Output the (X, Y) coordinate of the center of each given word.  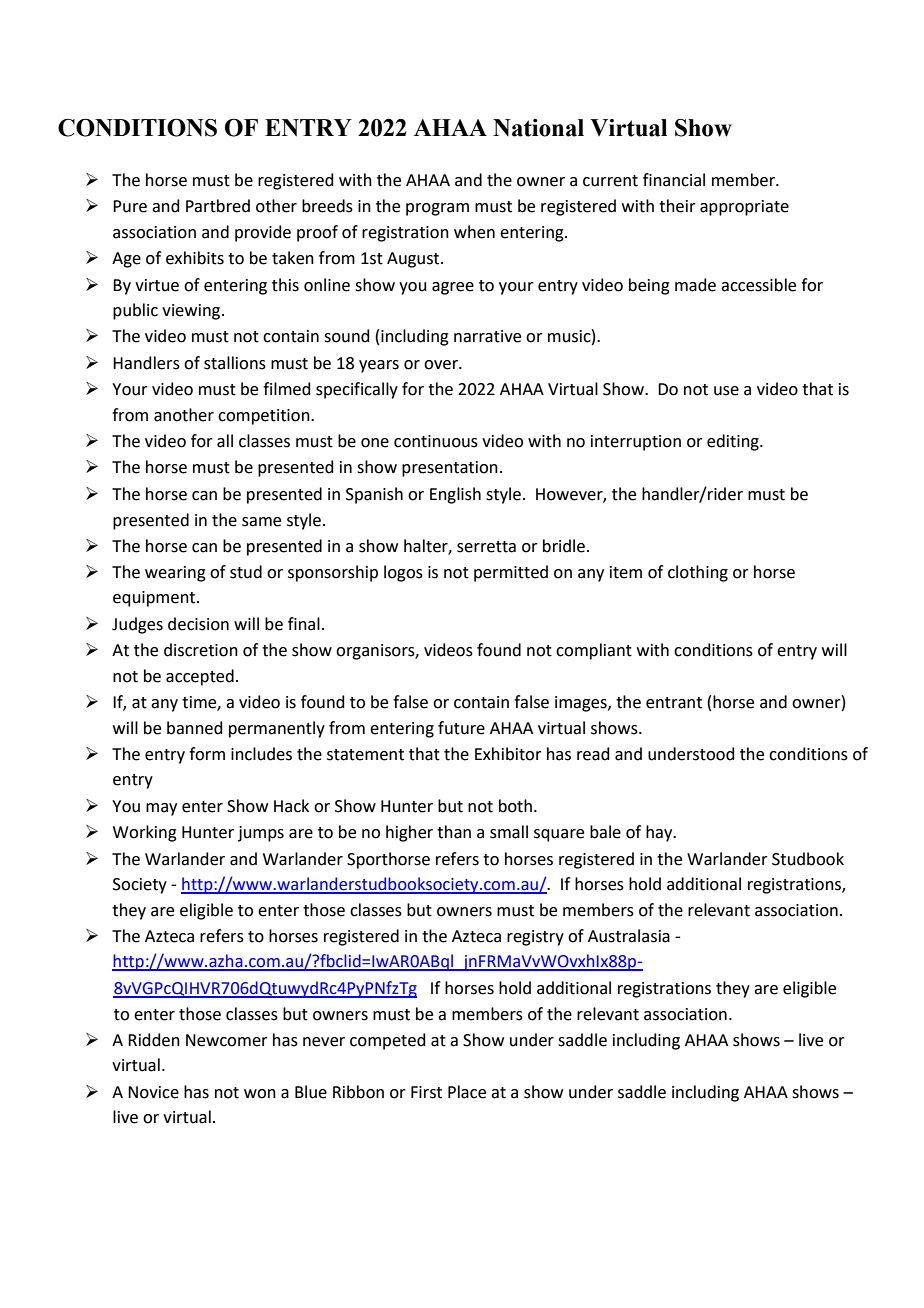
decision (198, 624)
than (454, 832)
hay (660, 833)
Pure (130, 206)
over (442, 365)
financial (674, 180)
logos (403, 573)
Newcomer (227, 1040)
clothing (698, 573)
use (726, 391)
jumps (261, 834)
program (437, 209)
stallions (235, 363)
